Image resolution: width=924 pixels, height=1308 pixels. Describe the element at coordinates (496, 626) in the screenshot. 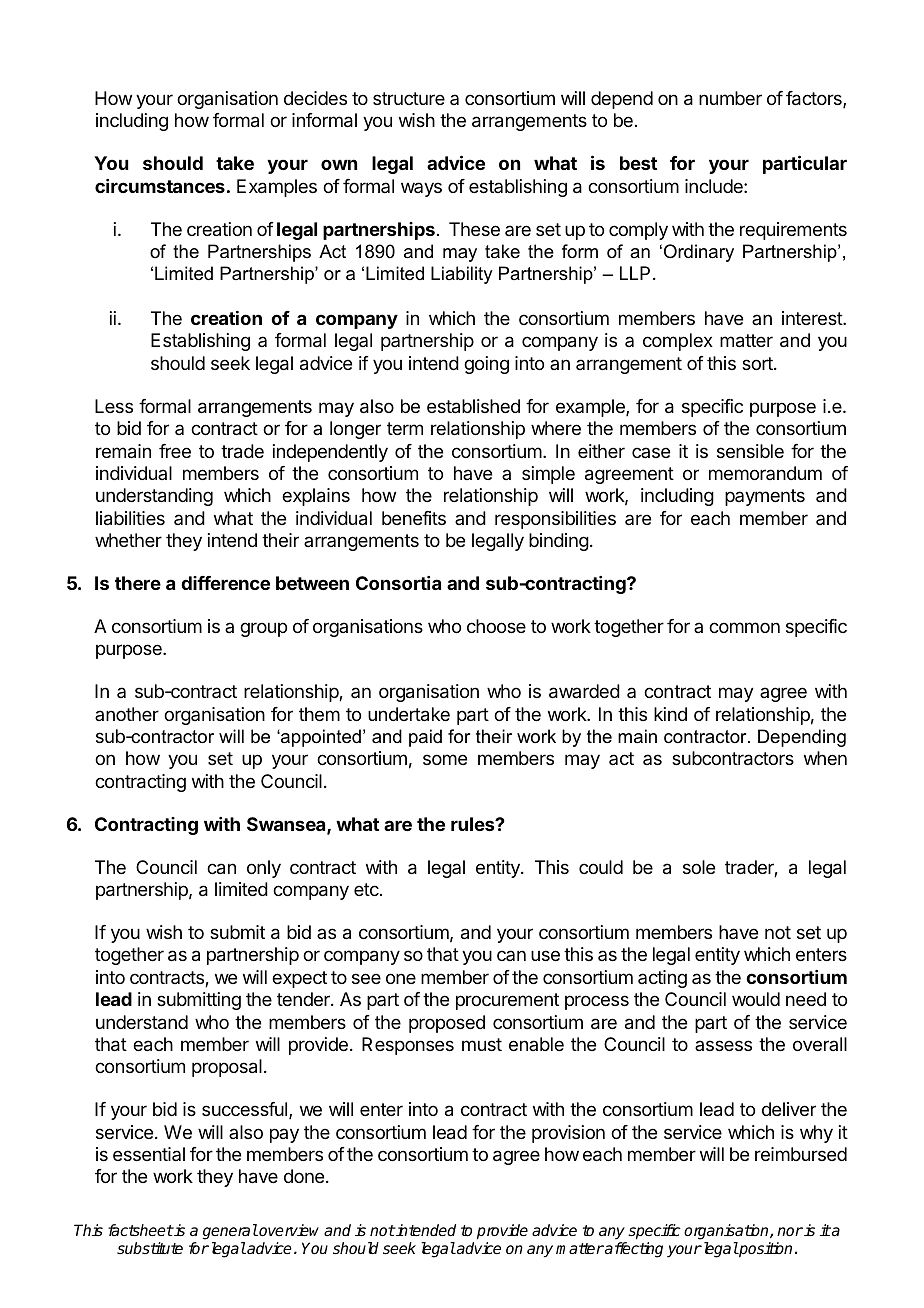

I see `choose` at that location.
